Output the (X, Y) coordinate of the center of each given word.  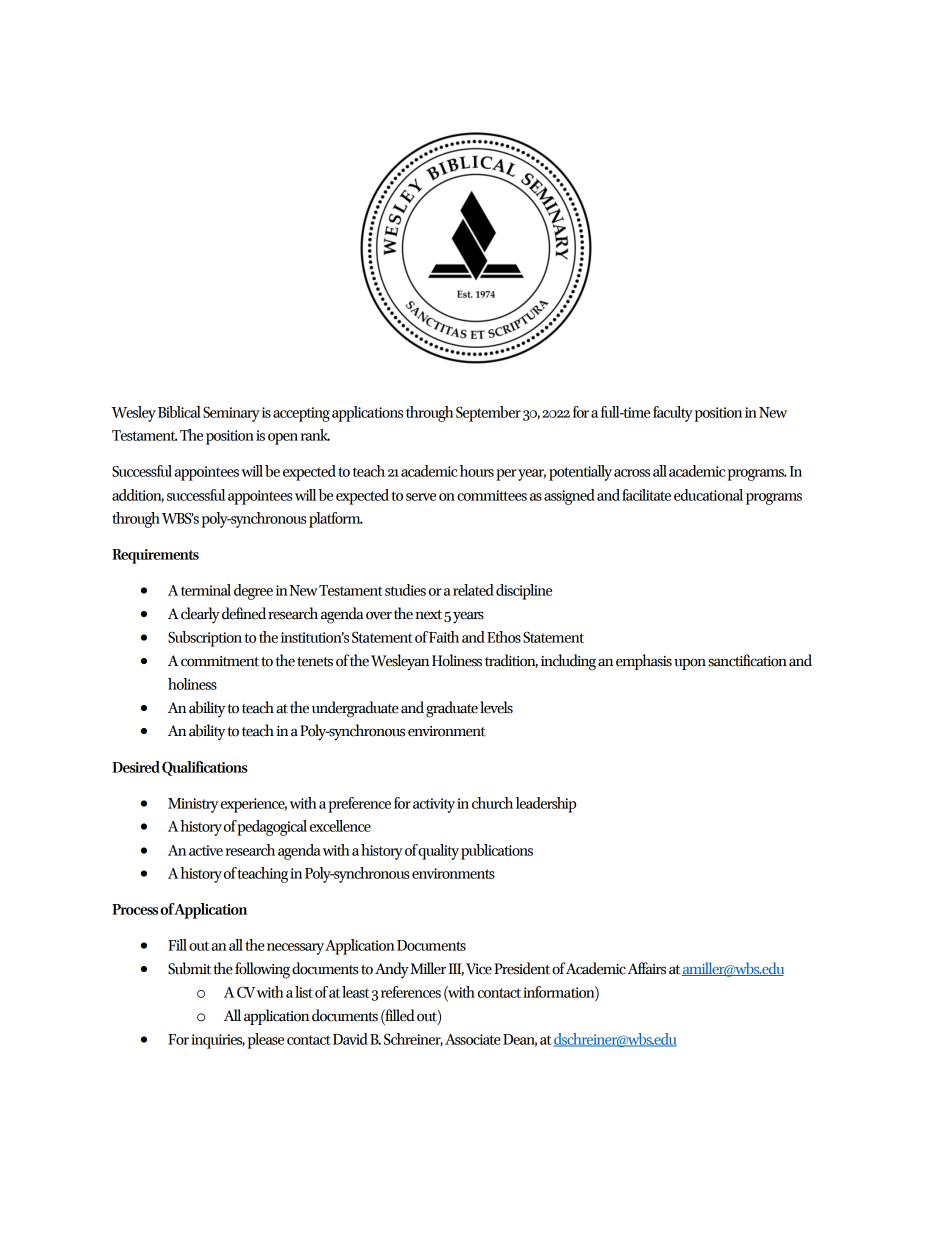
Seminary (231, 414)
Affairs (647, 968)
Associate (473, 1039)
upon (690, 664)
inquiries (218, 1041)
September (488, 414)
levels (496, 707)
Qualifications (205, 768)
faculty (673, 414)
